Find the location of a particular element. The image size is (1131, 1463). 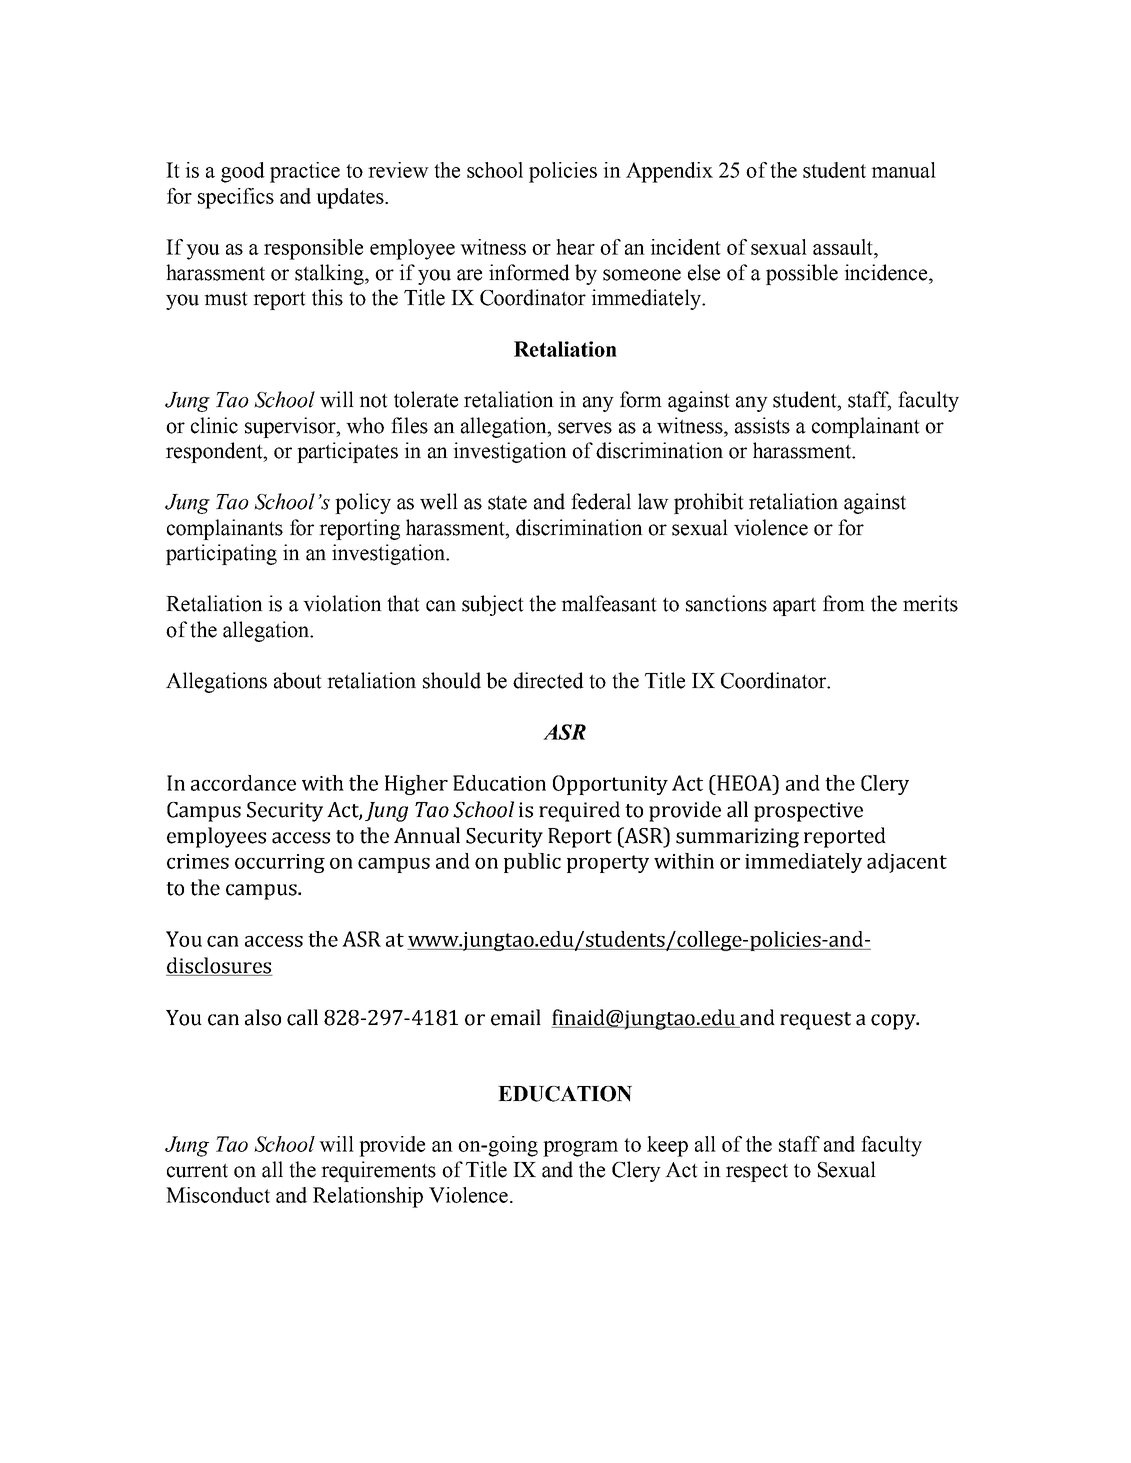

Misconduct is located at coordinates (218, 1195).
